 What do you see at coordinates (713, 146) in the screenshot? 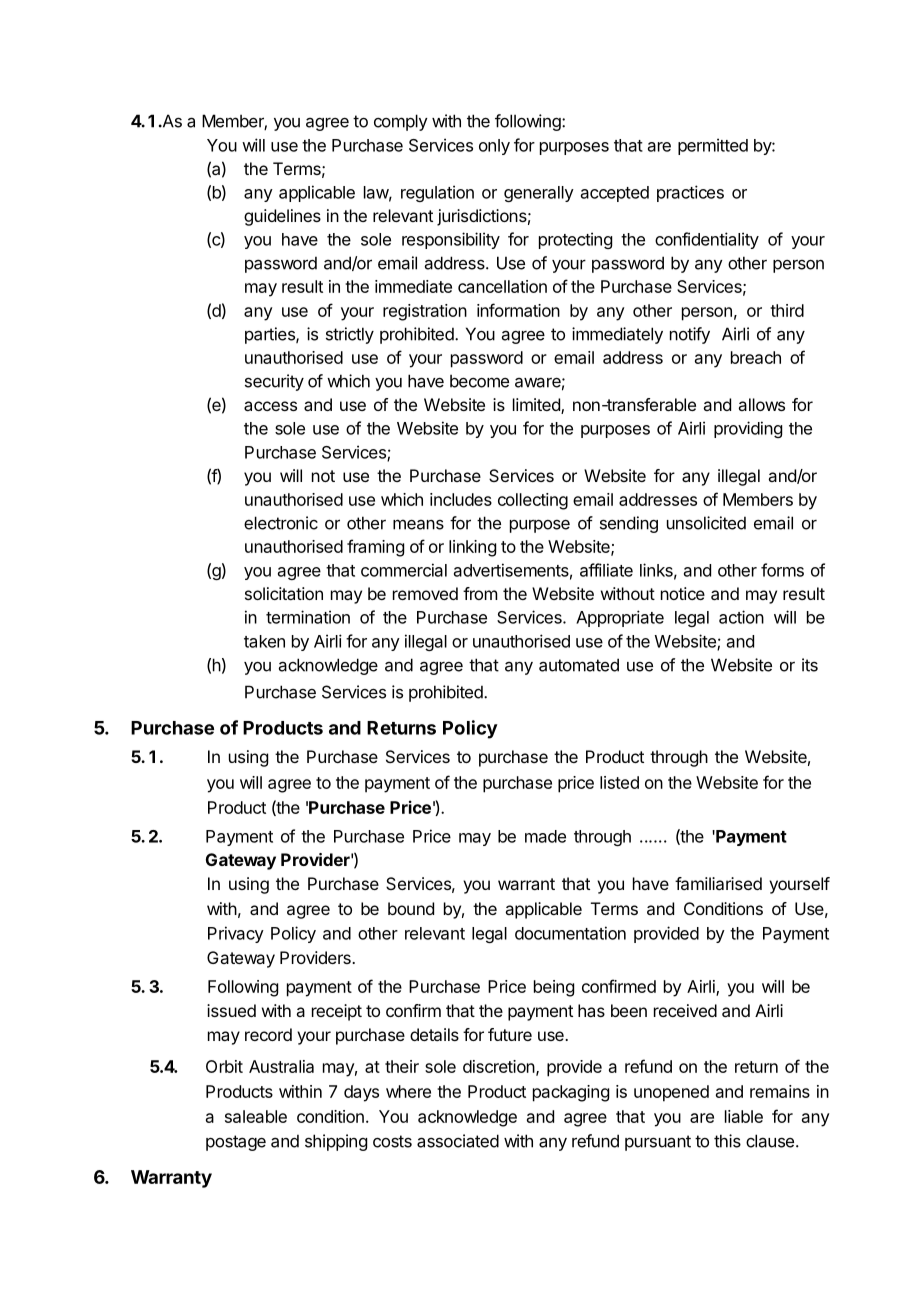
I see `permitted` at bounding box center [713, 146].
